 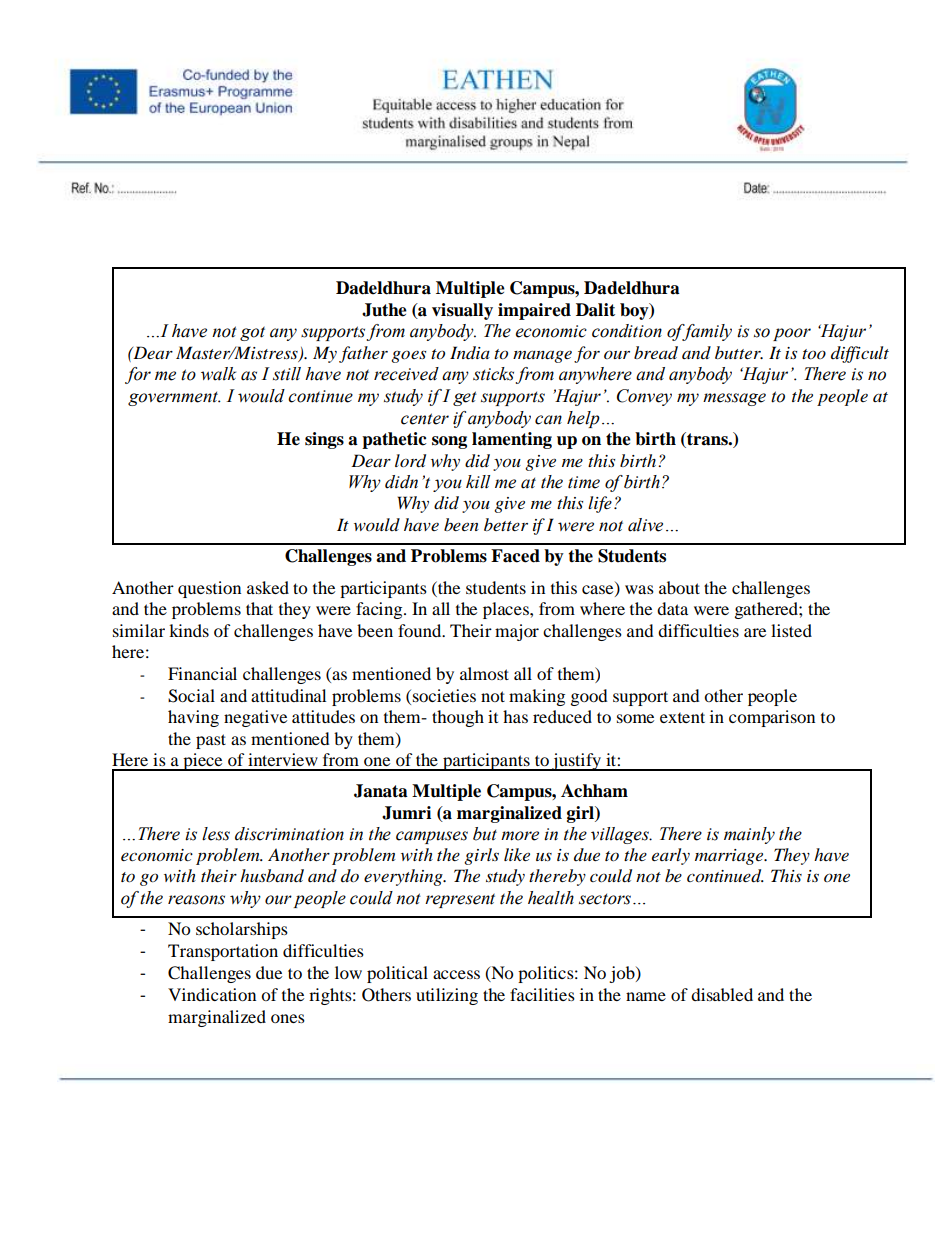 I want to click on mainly, so click(x=749, y=835).
